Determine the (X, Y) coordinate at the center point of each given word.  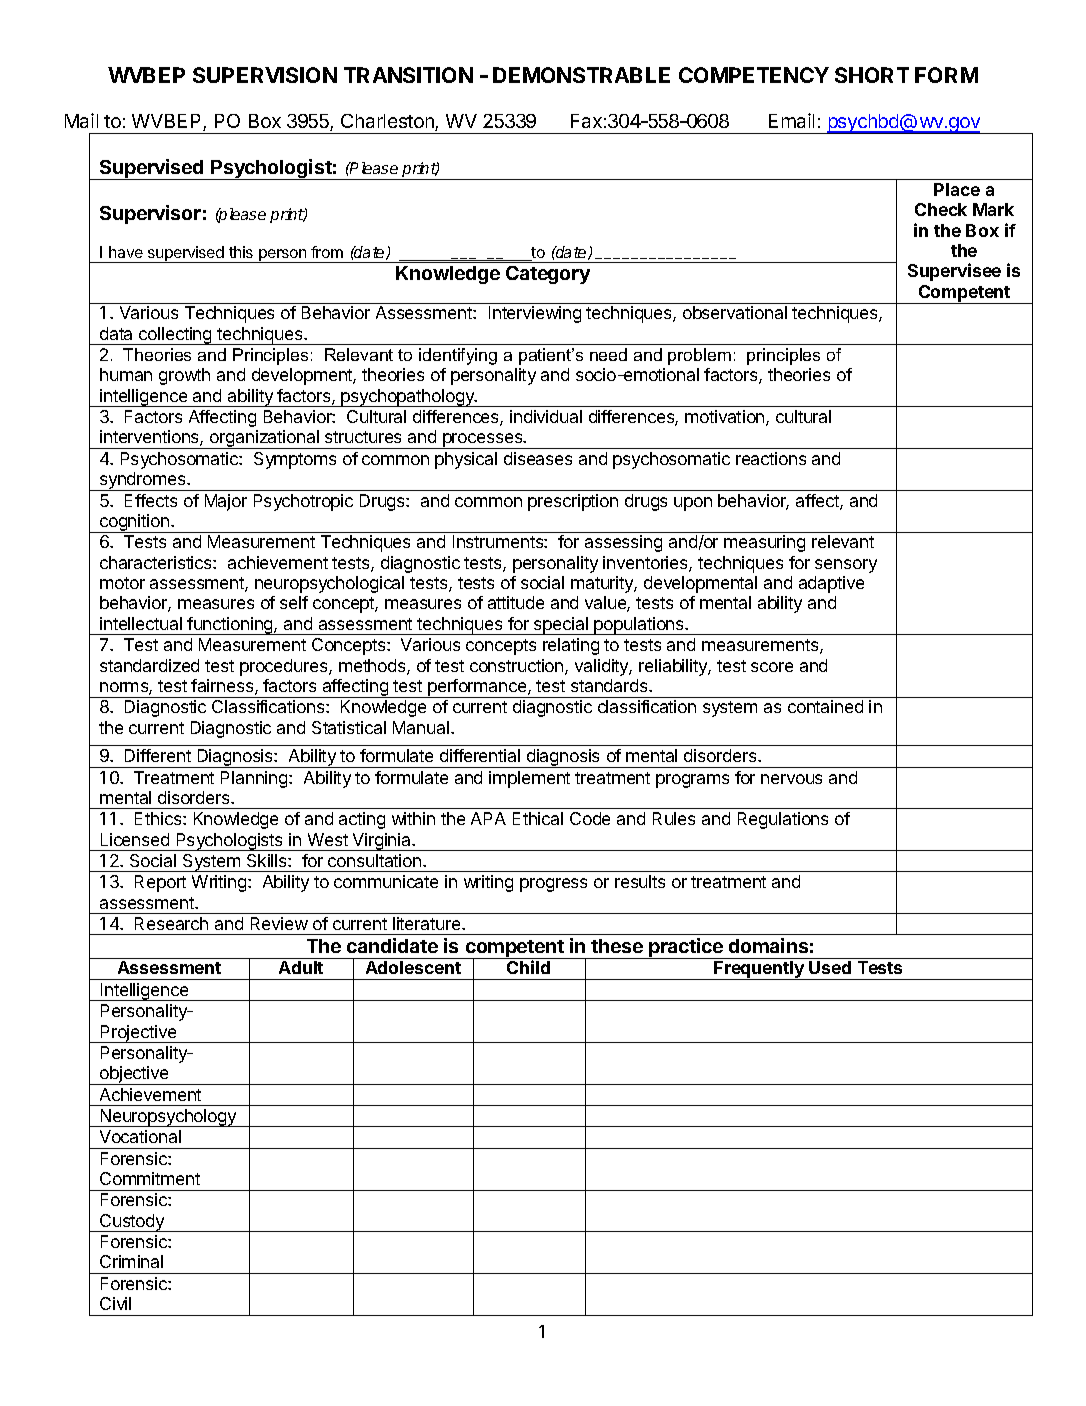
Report (160, 883)
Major (226, 502)
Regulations (783, 820)
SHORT (872, 75)
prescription (573, 502)
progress (553, 885)
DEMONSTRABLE (581, 75)
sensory (846, 566)
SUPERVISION (265, 75)
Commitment (150, 1178)
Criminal (131, 1261)
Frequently (759, 970)
